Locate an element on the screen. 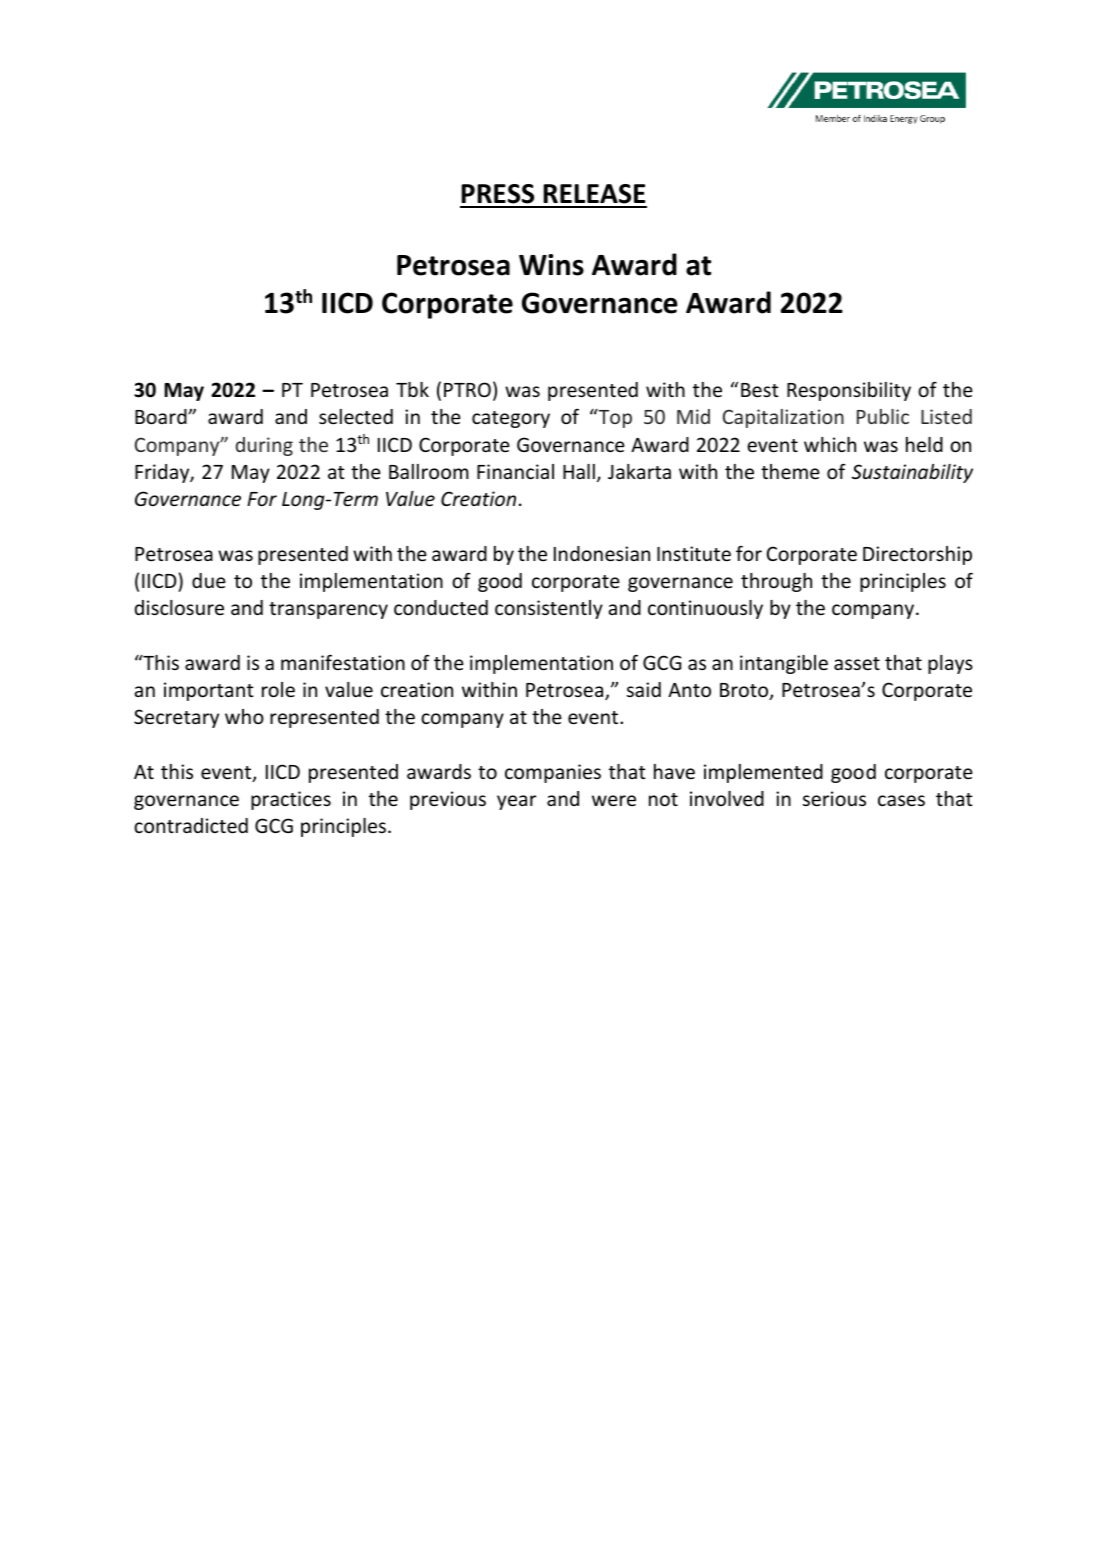  practices is located at coordinates (291, 800).
